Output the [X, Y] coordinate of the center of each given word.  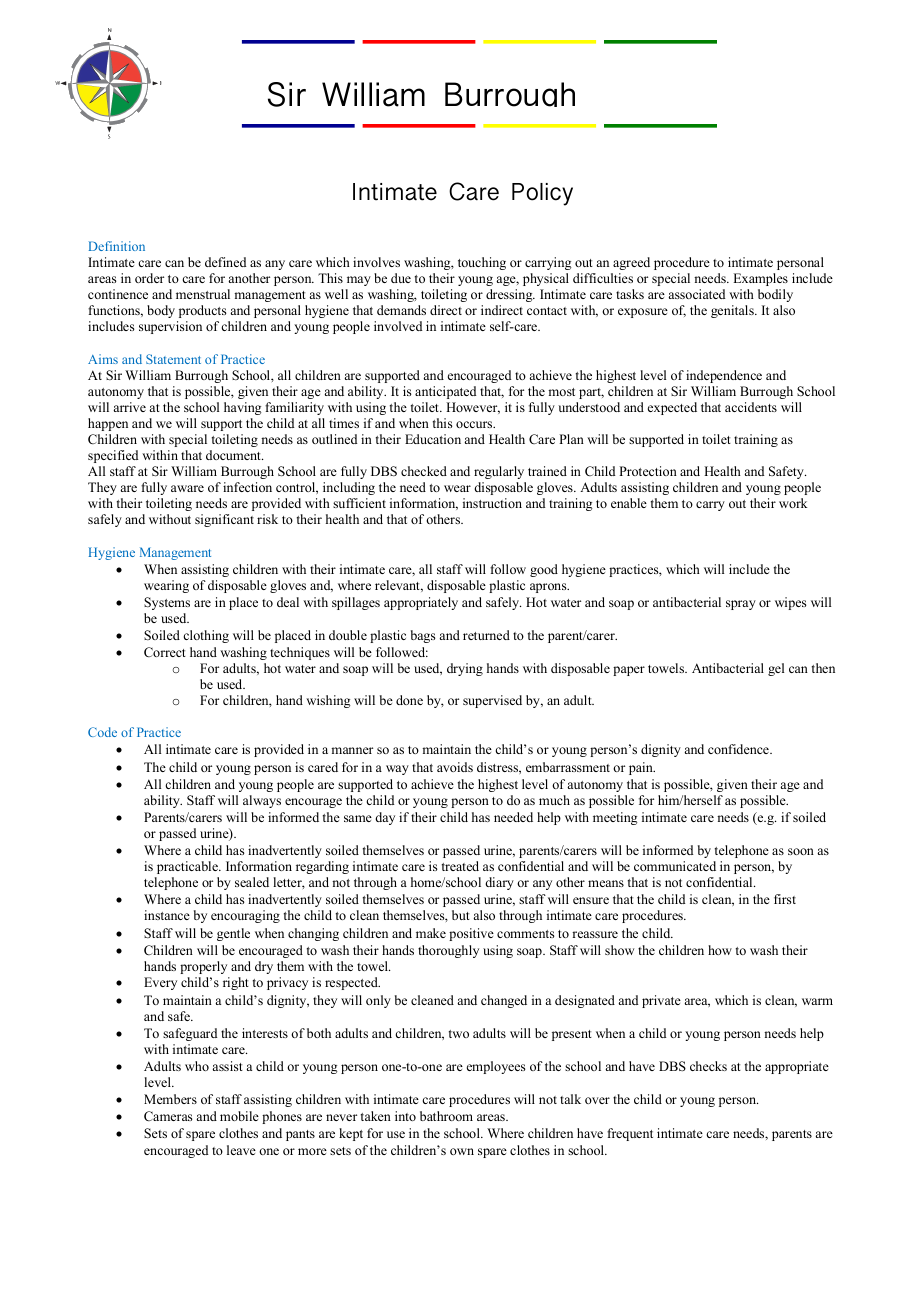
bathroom [446, 1116]
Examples [760, 279]
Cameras [168, 1116]
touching [482, 263]
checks [708, 1066]
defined [226, 262]
